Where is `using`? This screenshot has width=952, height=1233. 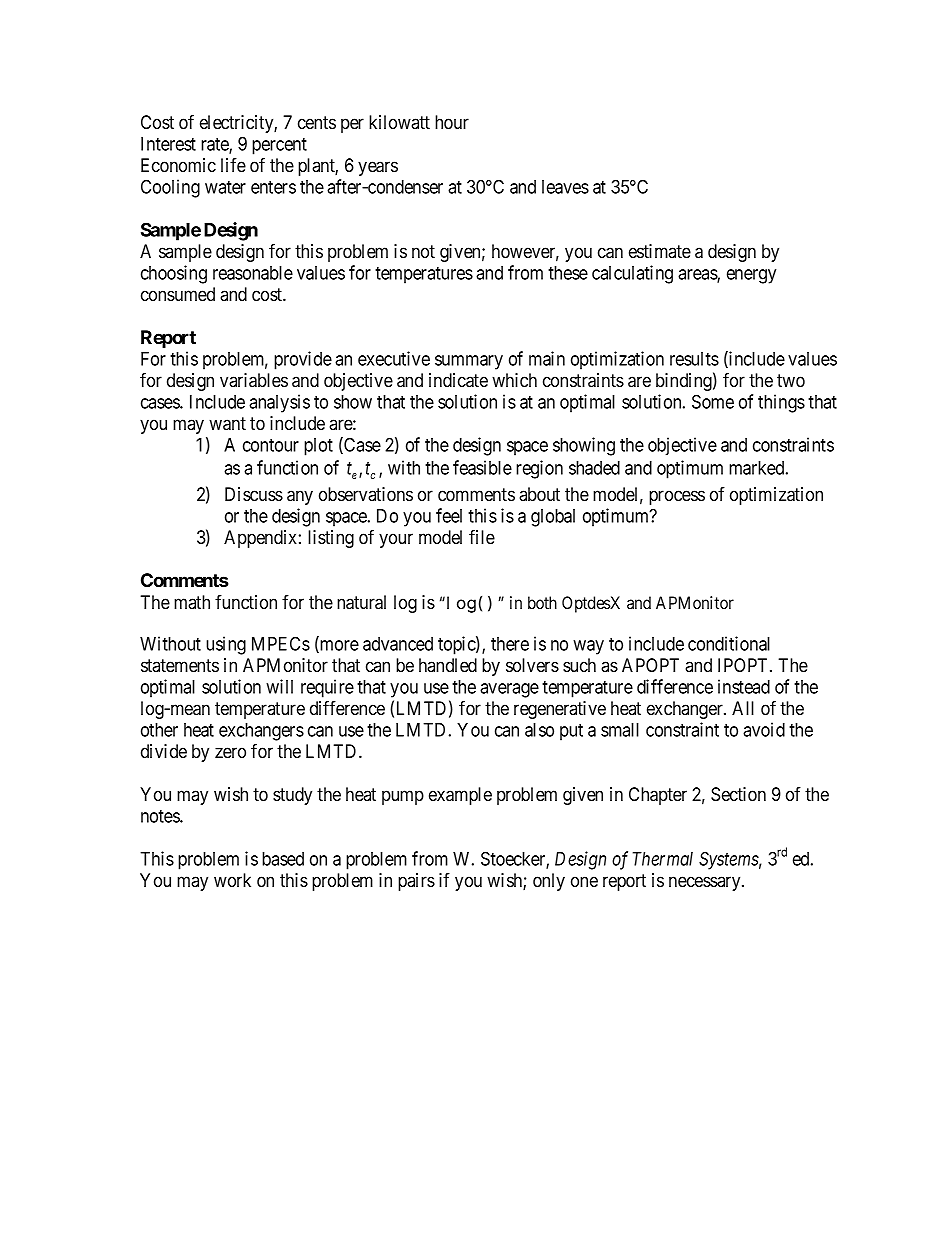
using is located at coordinates (226, 645).
